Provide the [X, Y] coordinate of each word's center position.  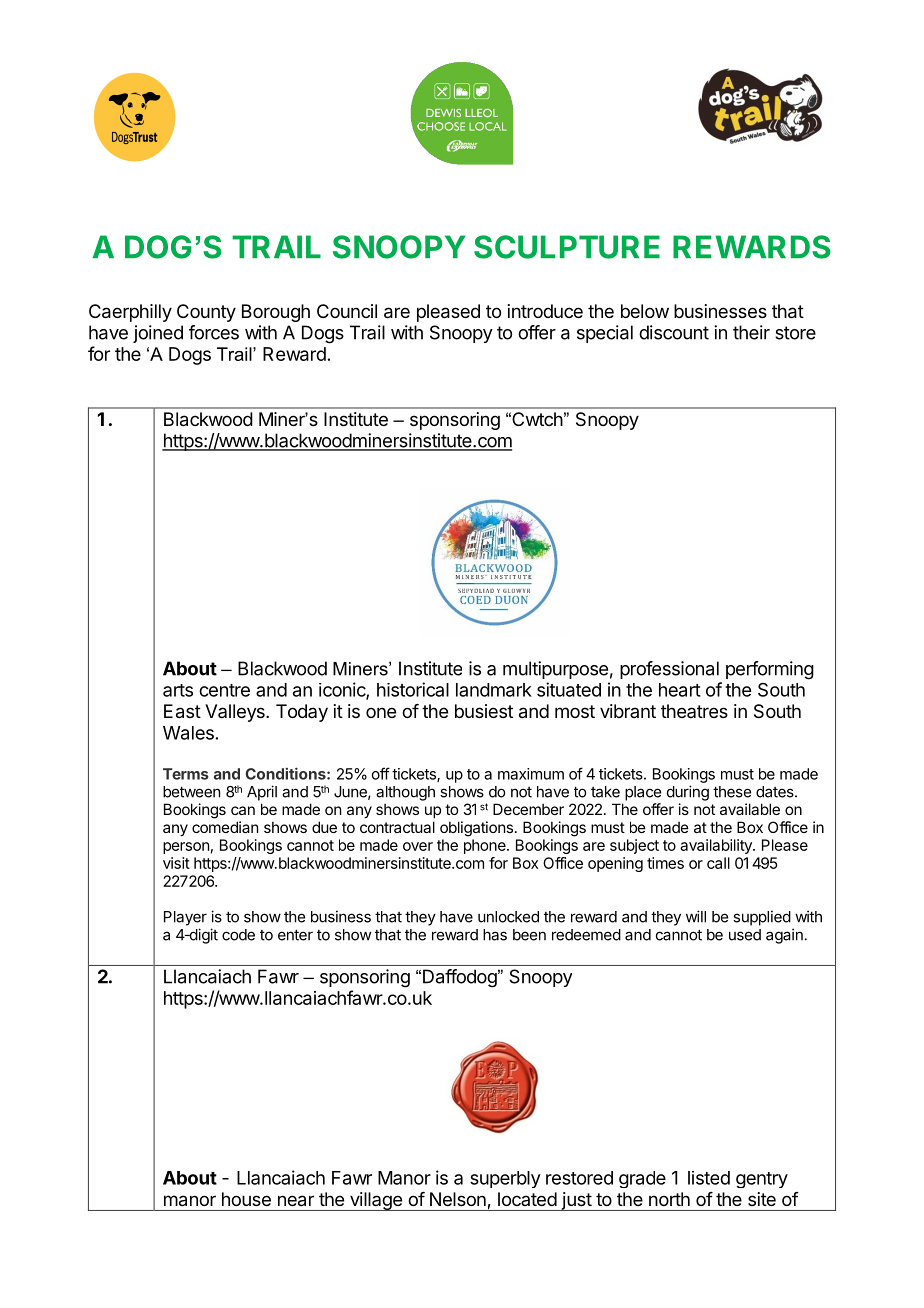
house [246, 1199]
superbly [505, 1179]
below [645, 311]
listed [709, 1178]
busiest [484, 711]
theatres [694, 711]
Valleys [236, 713]
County [206, 313]
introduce [545, 311]
